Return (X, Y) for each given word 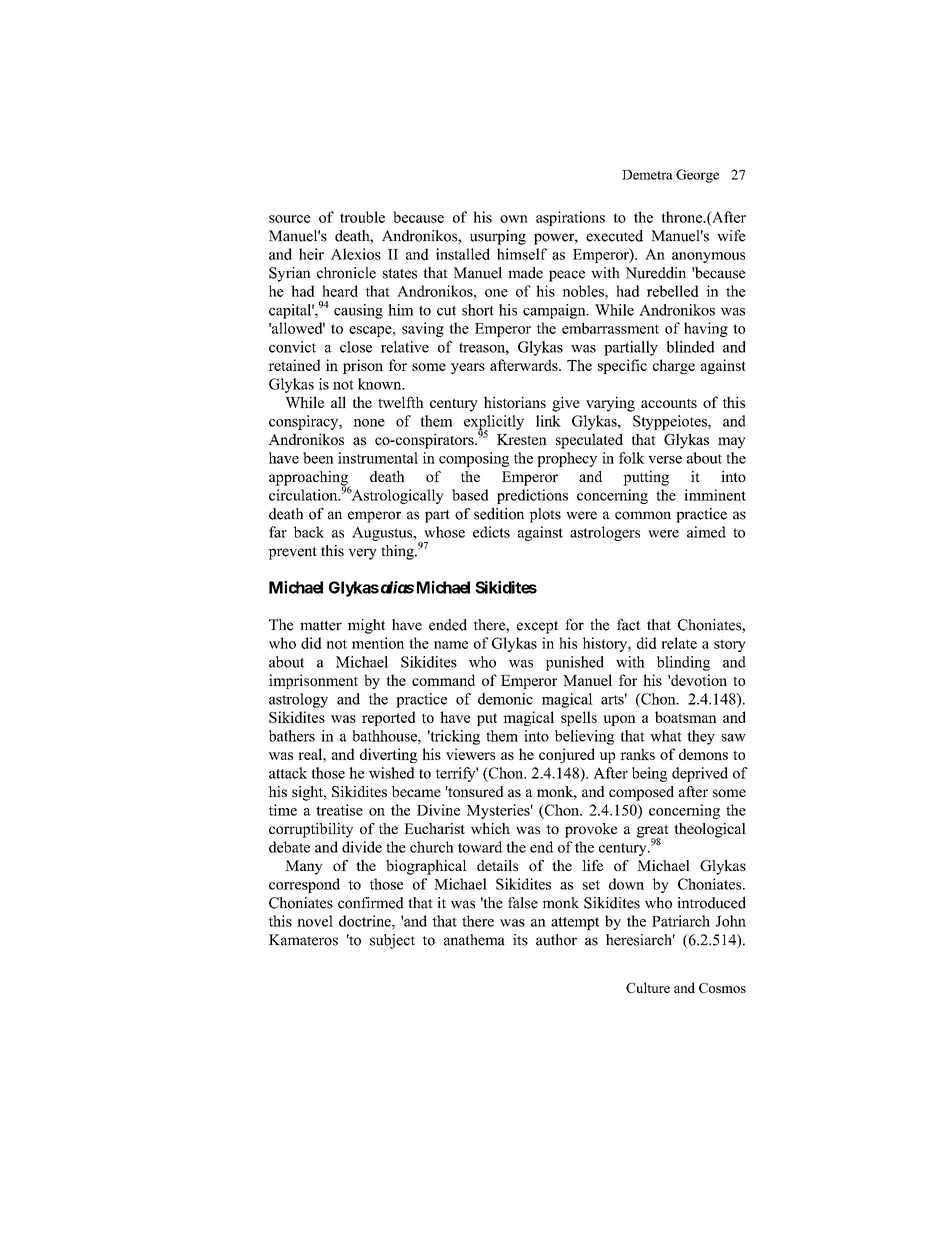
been (318, 458)
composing (474, 459)
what (666, 736)
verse (665, 460)
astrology (298, 700)
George (697, 176)
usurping (498, 237)
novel (315, 921)
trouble (362, 217)
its (520, 940)
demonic (505, 699)
